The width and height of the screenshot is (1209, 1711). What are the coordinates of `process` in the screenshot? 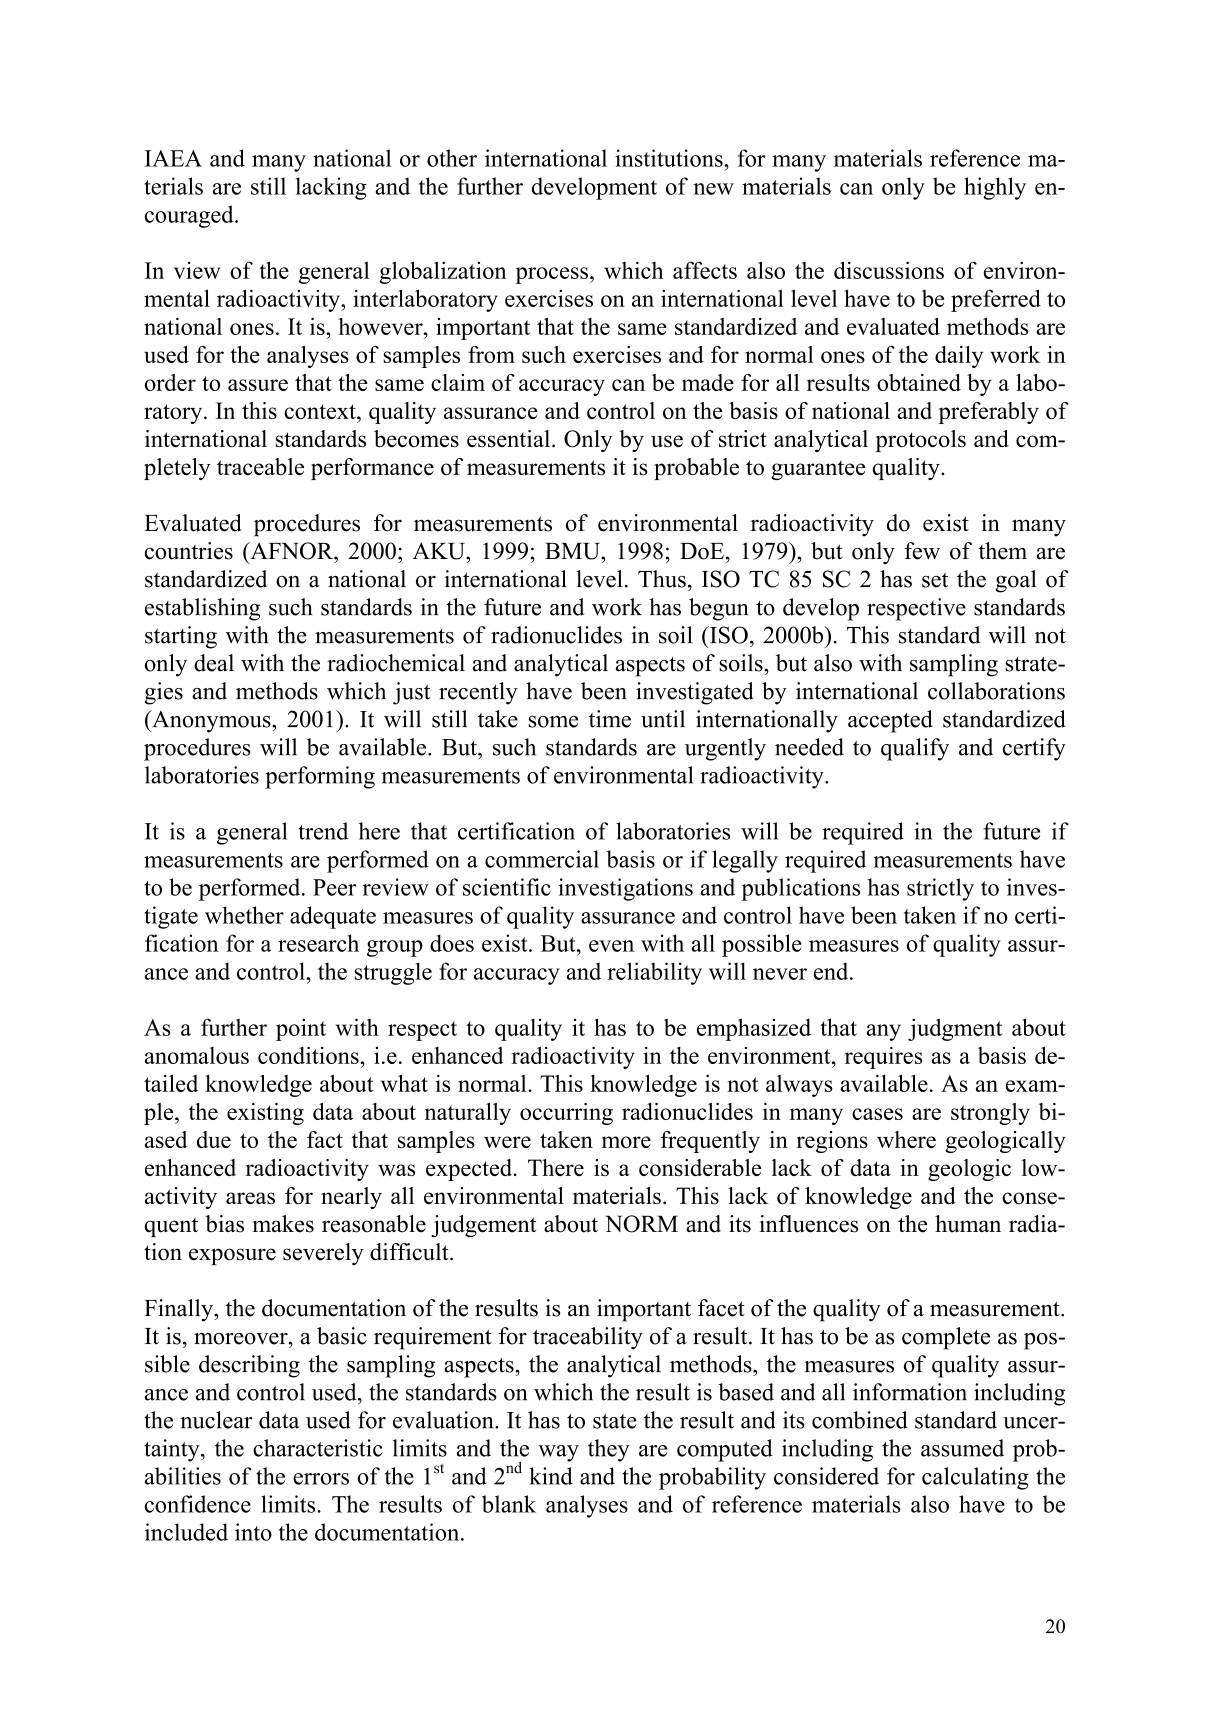 It's located at (551, 275).
